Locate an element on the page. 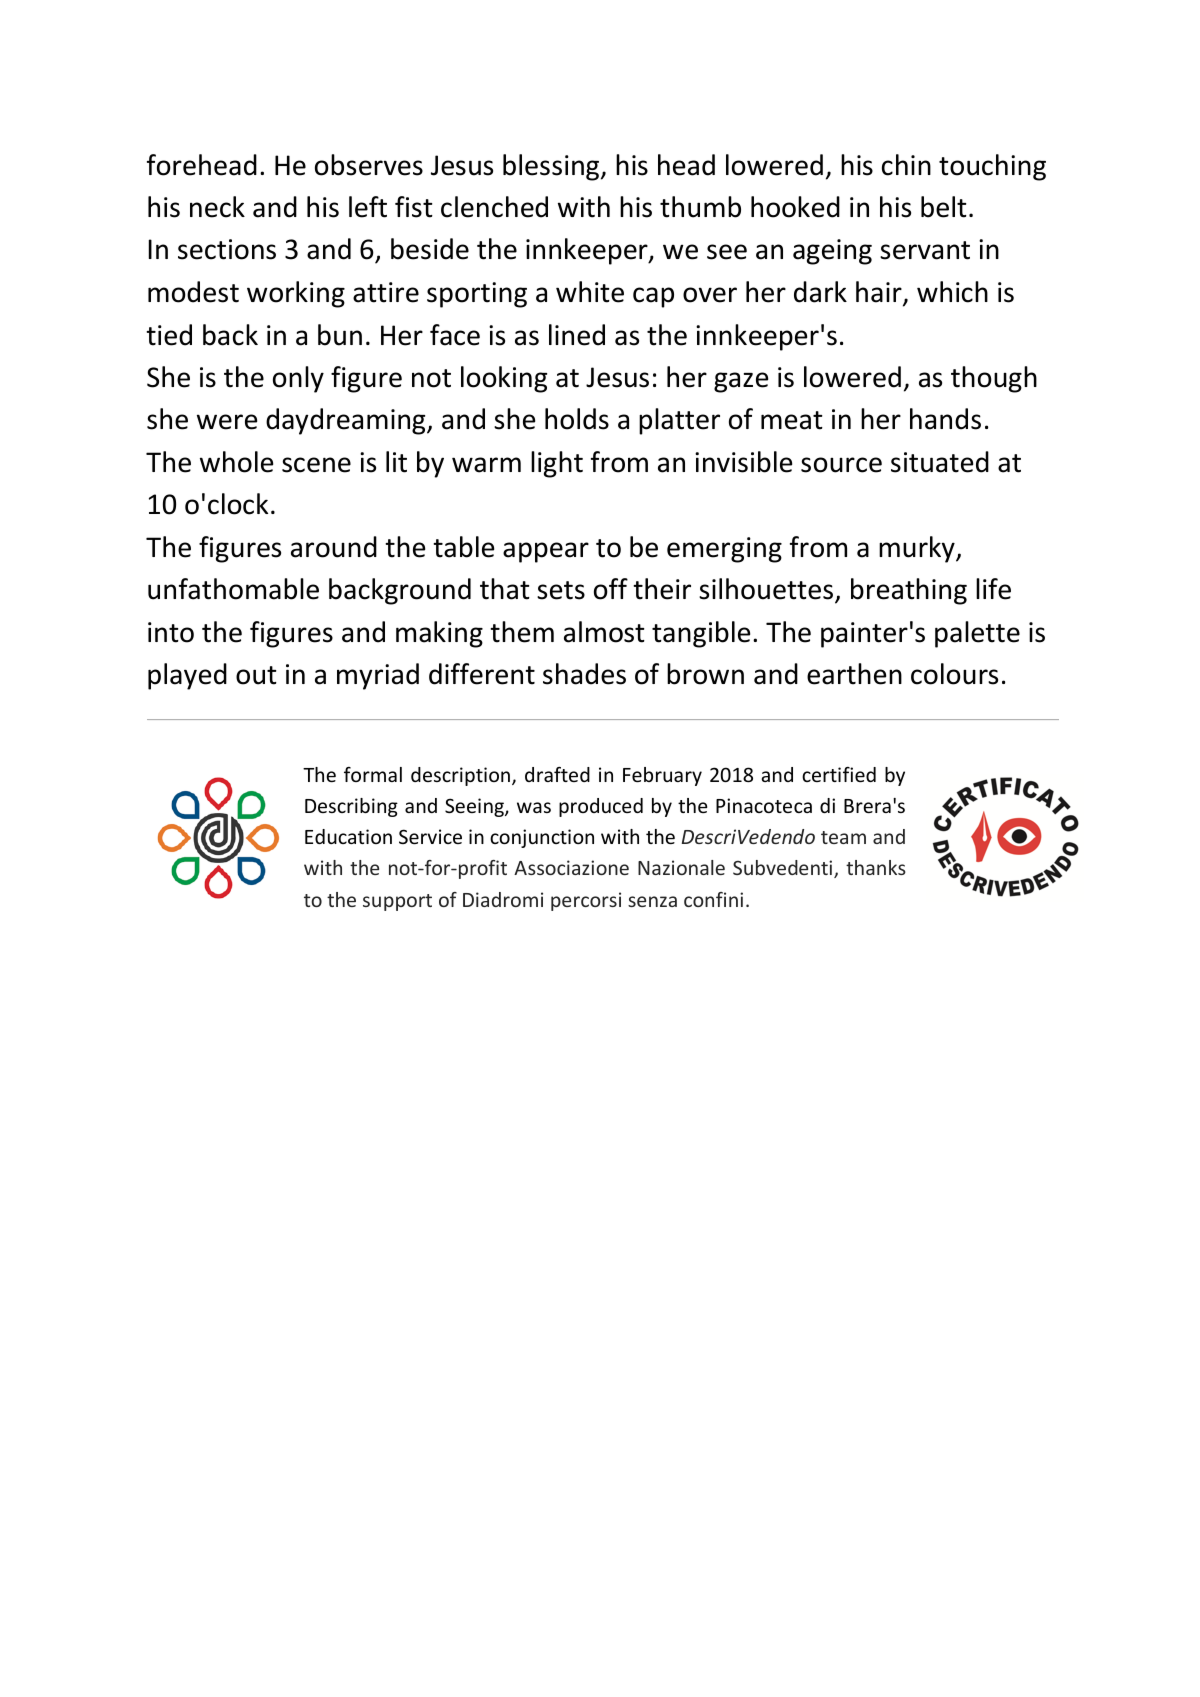 The width and height of the image is (1200, 1697). around is located at coordinates (334, 547).
